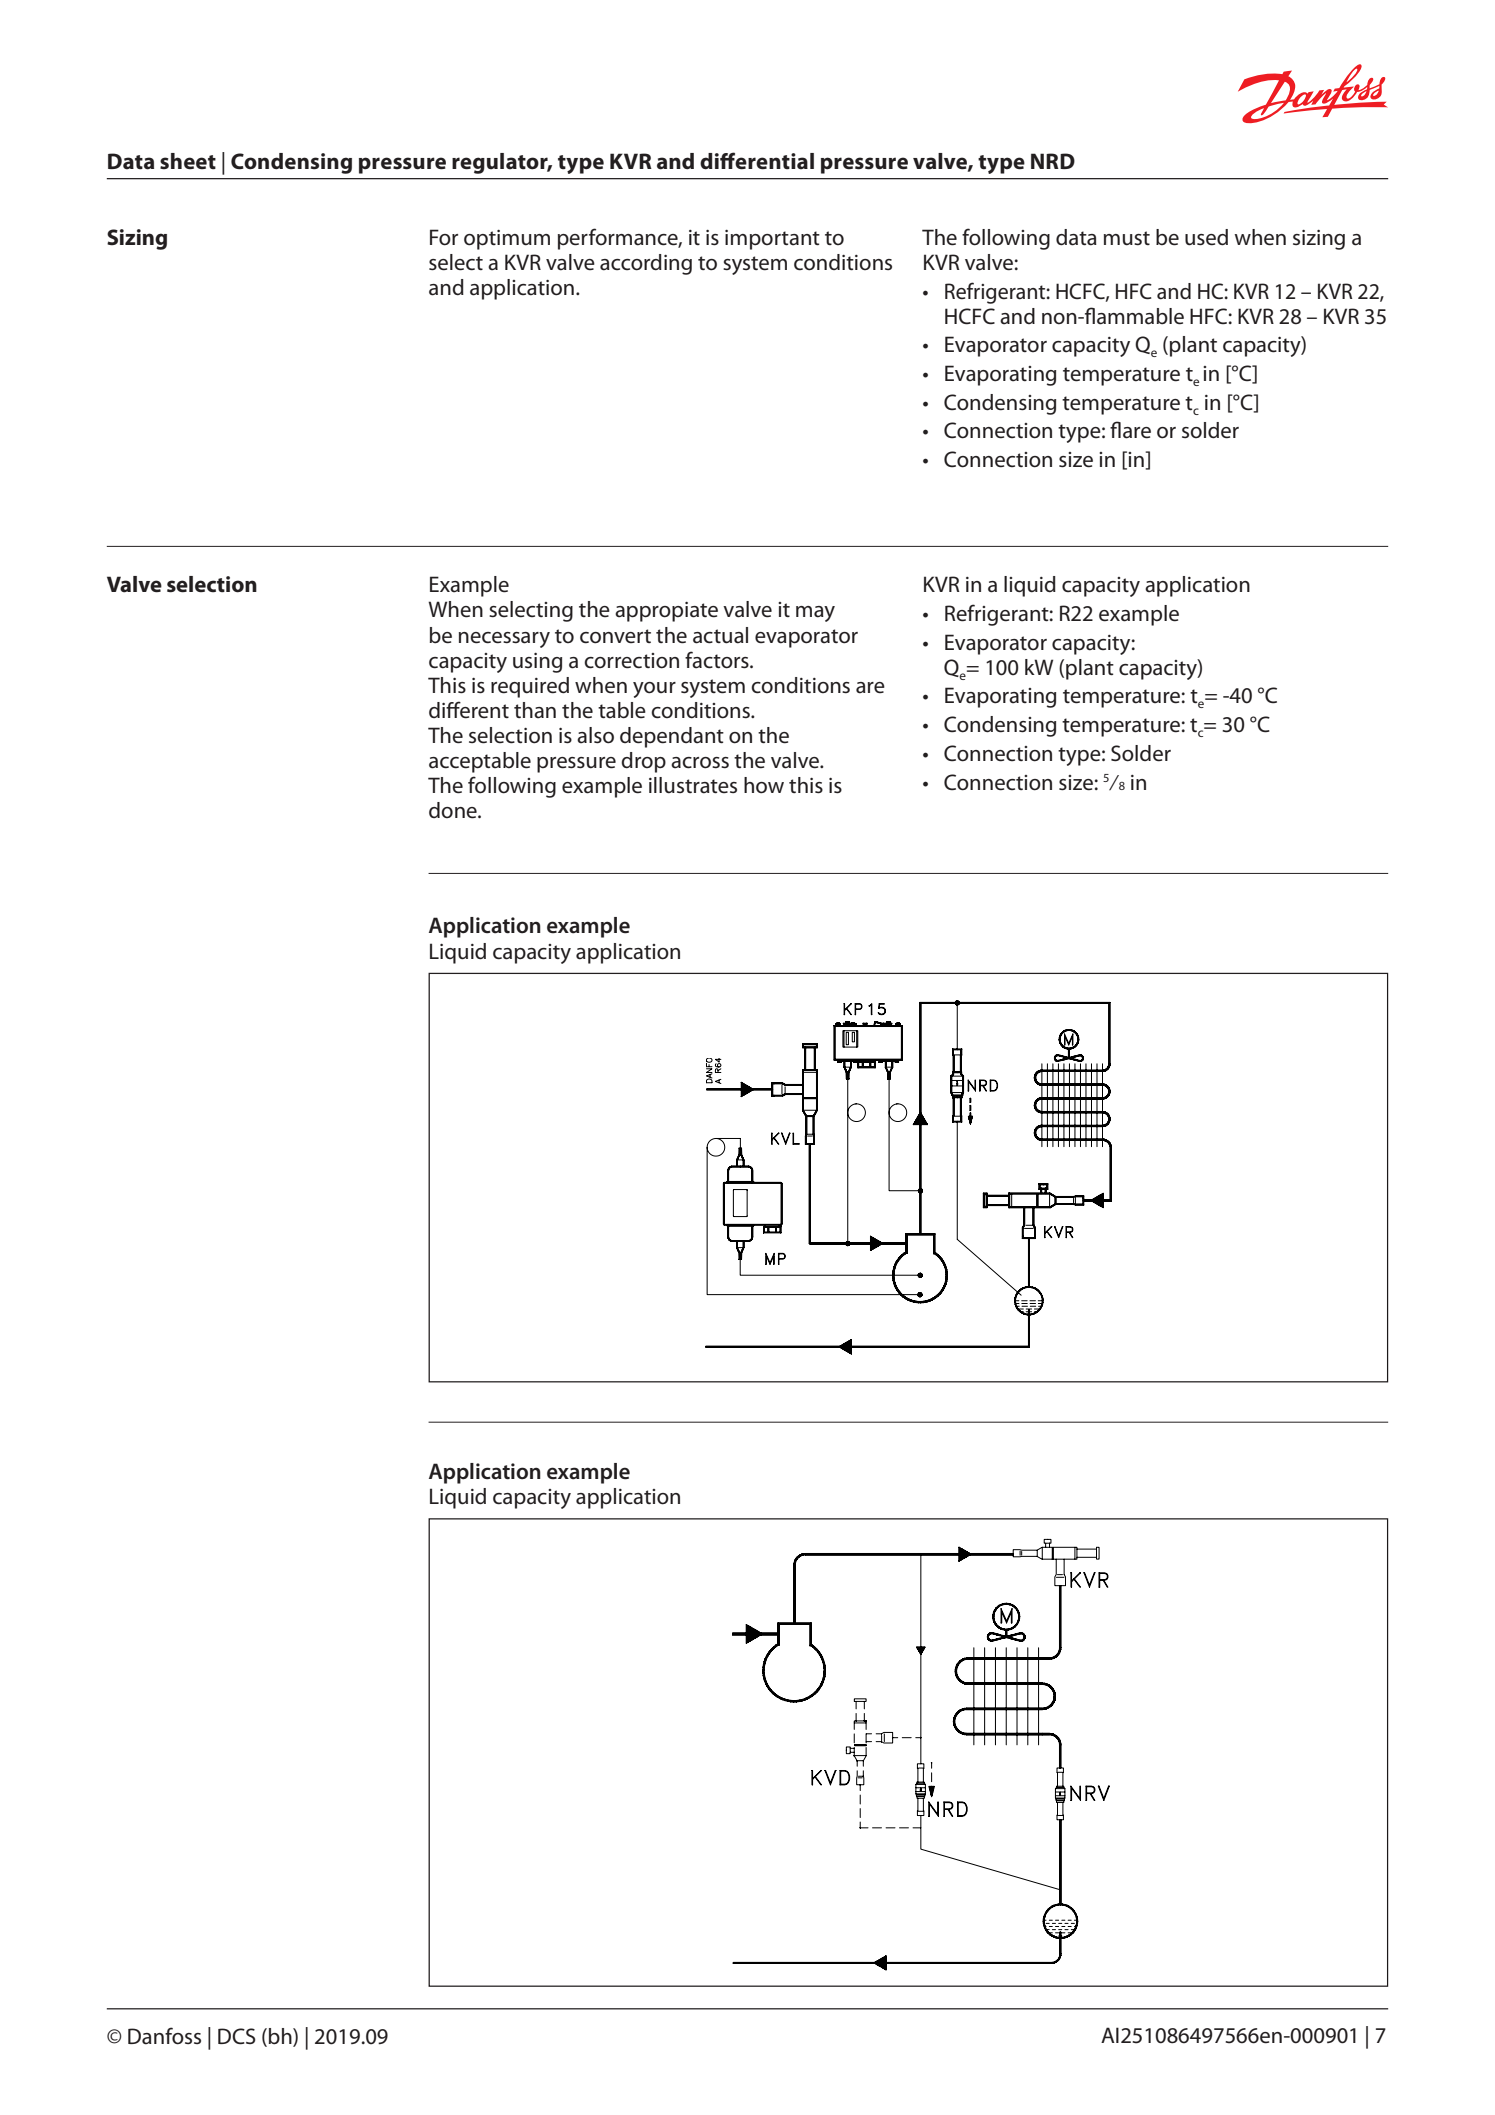  What do you see at coordinates (237, 2036) in the screenshot?
I see `DCS` at bounding box center [237, 2036].
